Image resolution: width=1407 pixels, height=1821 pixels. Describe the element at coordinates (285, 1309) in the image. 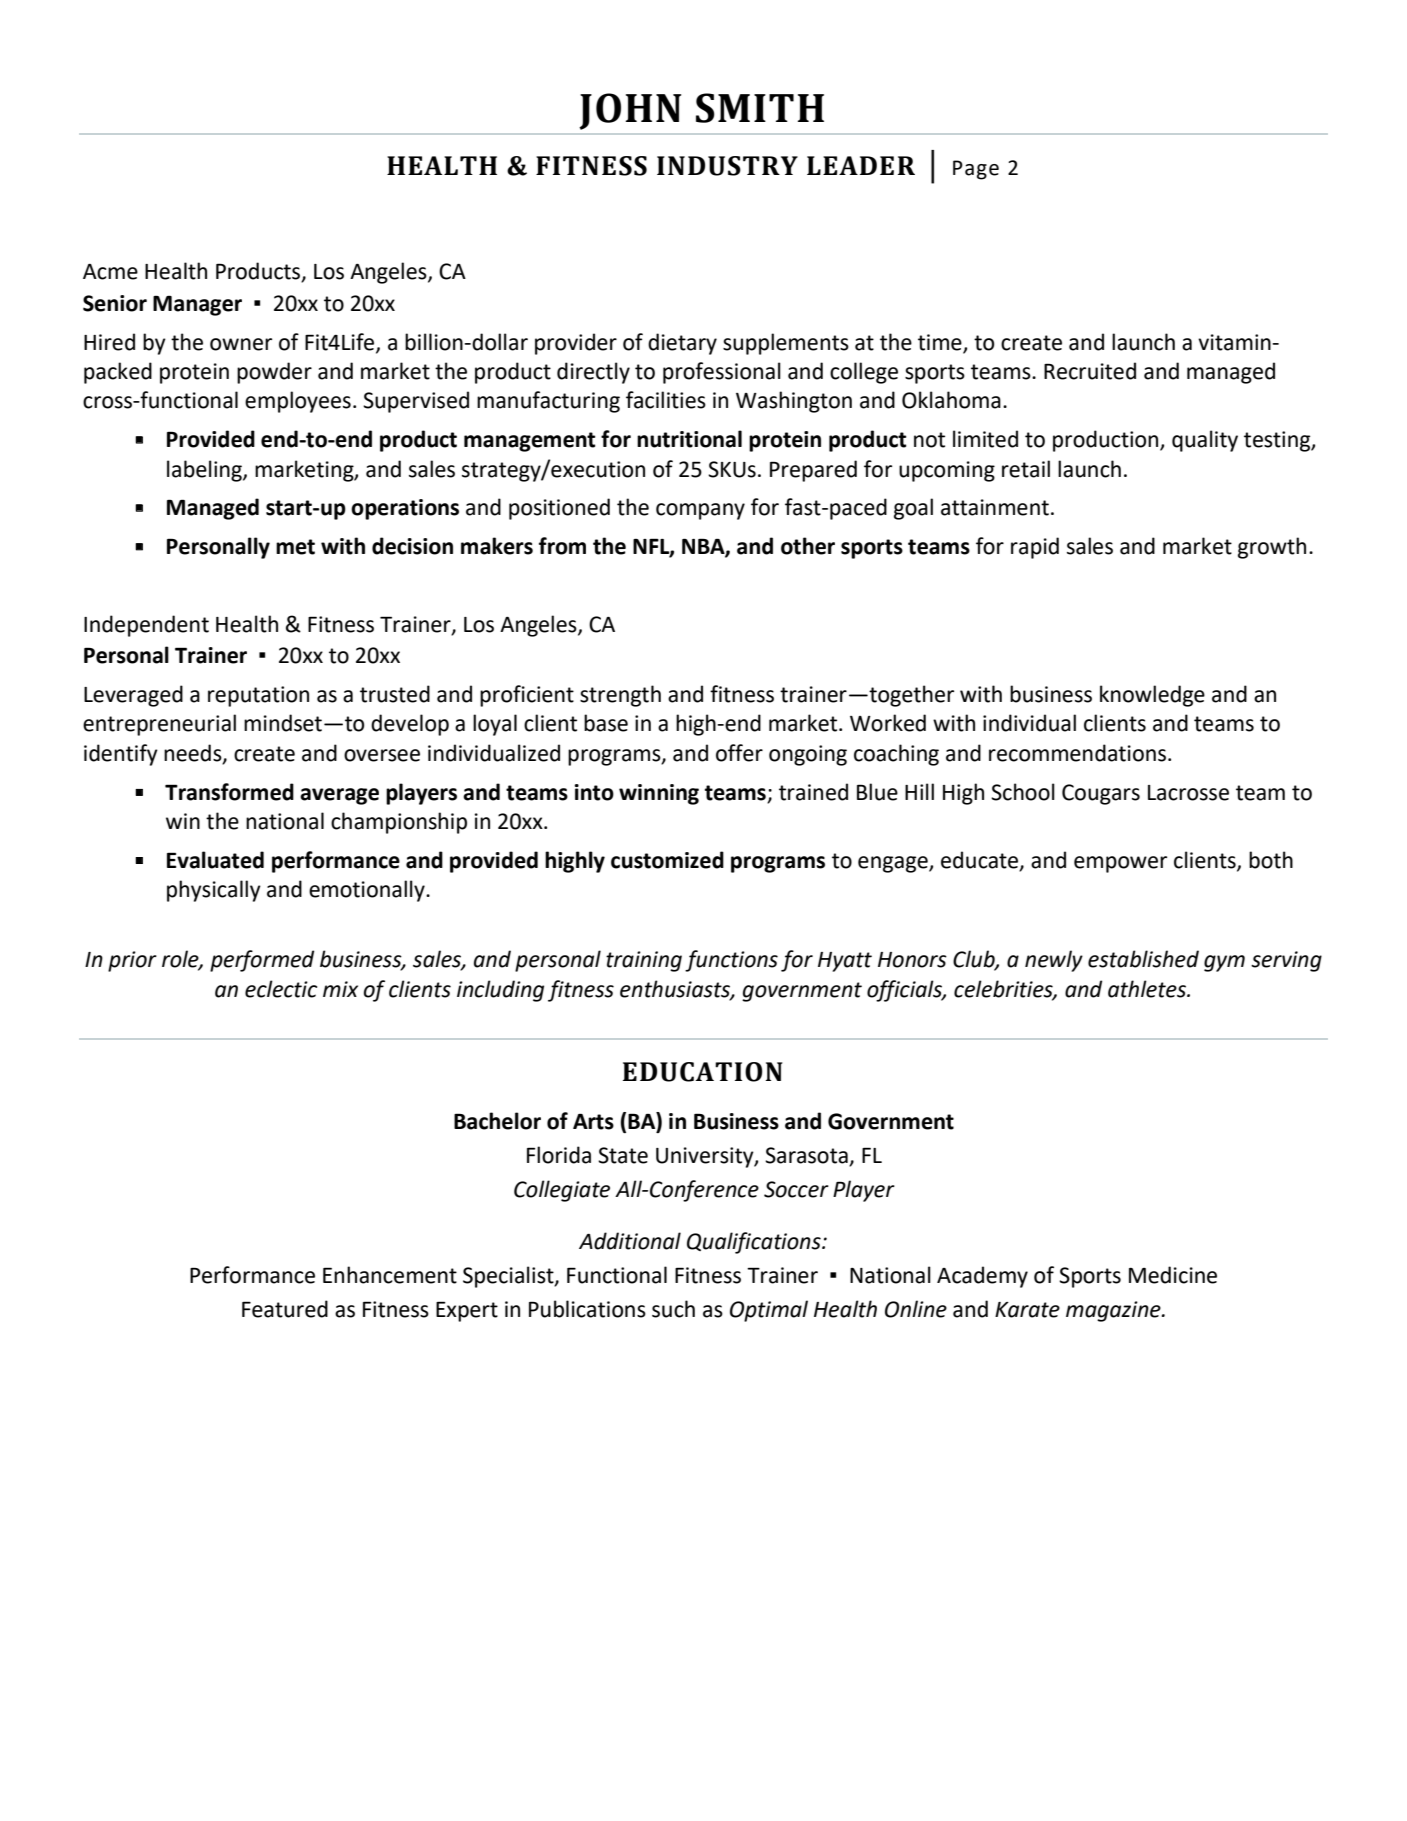

I see `Featured` at that location.
